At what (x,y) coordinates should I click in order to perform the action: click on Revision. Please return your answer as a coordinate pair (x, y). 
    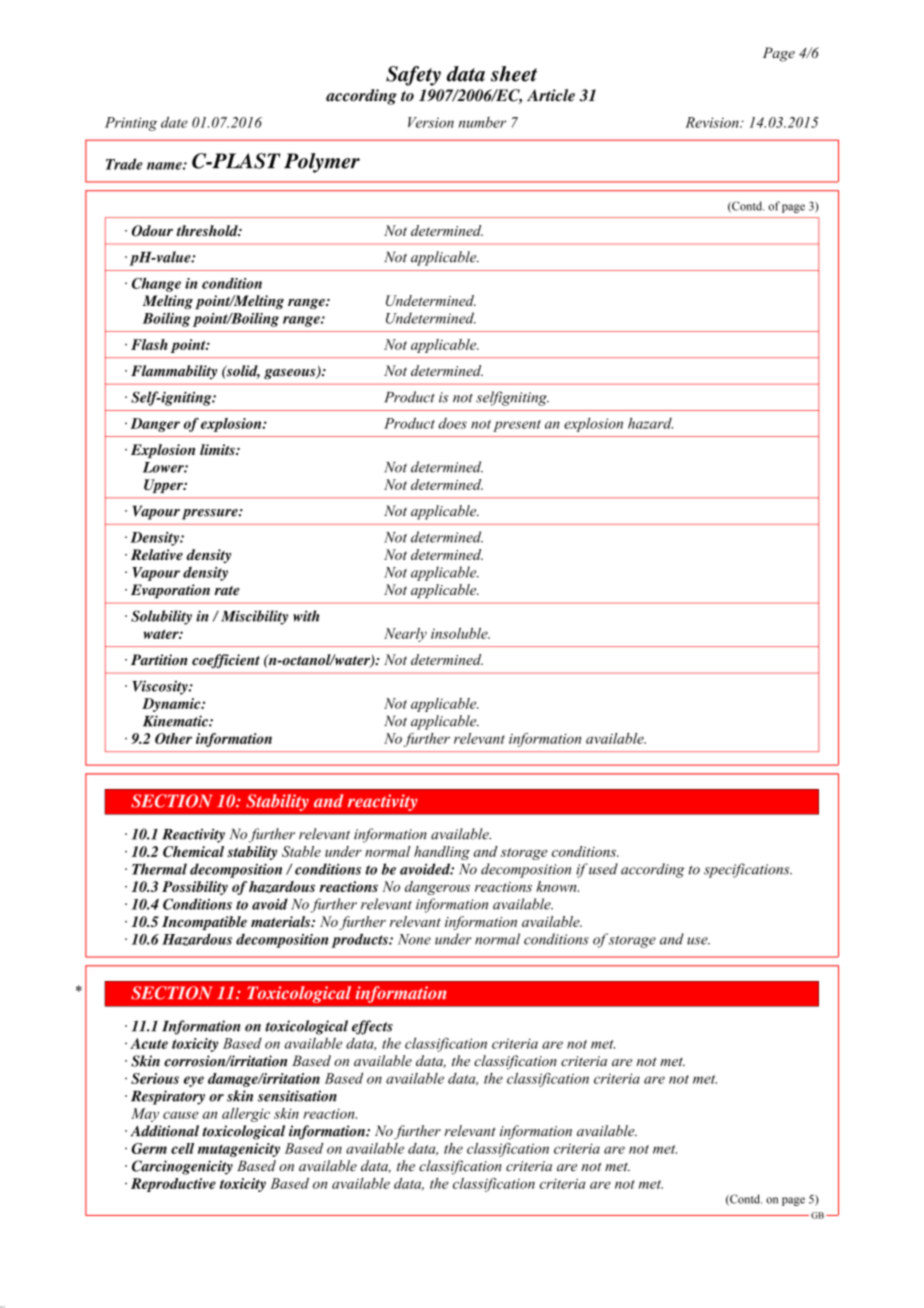
    Looking at the image, I should click on (713, 122).
